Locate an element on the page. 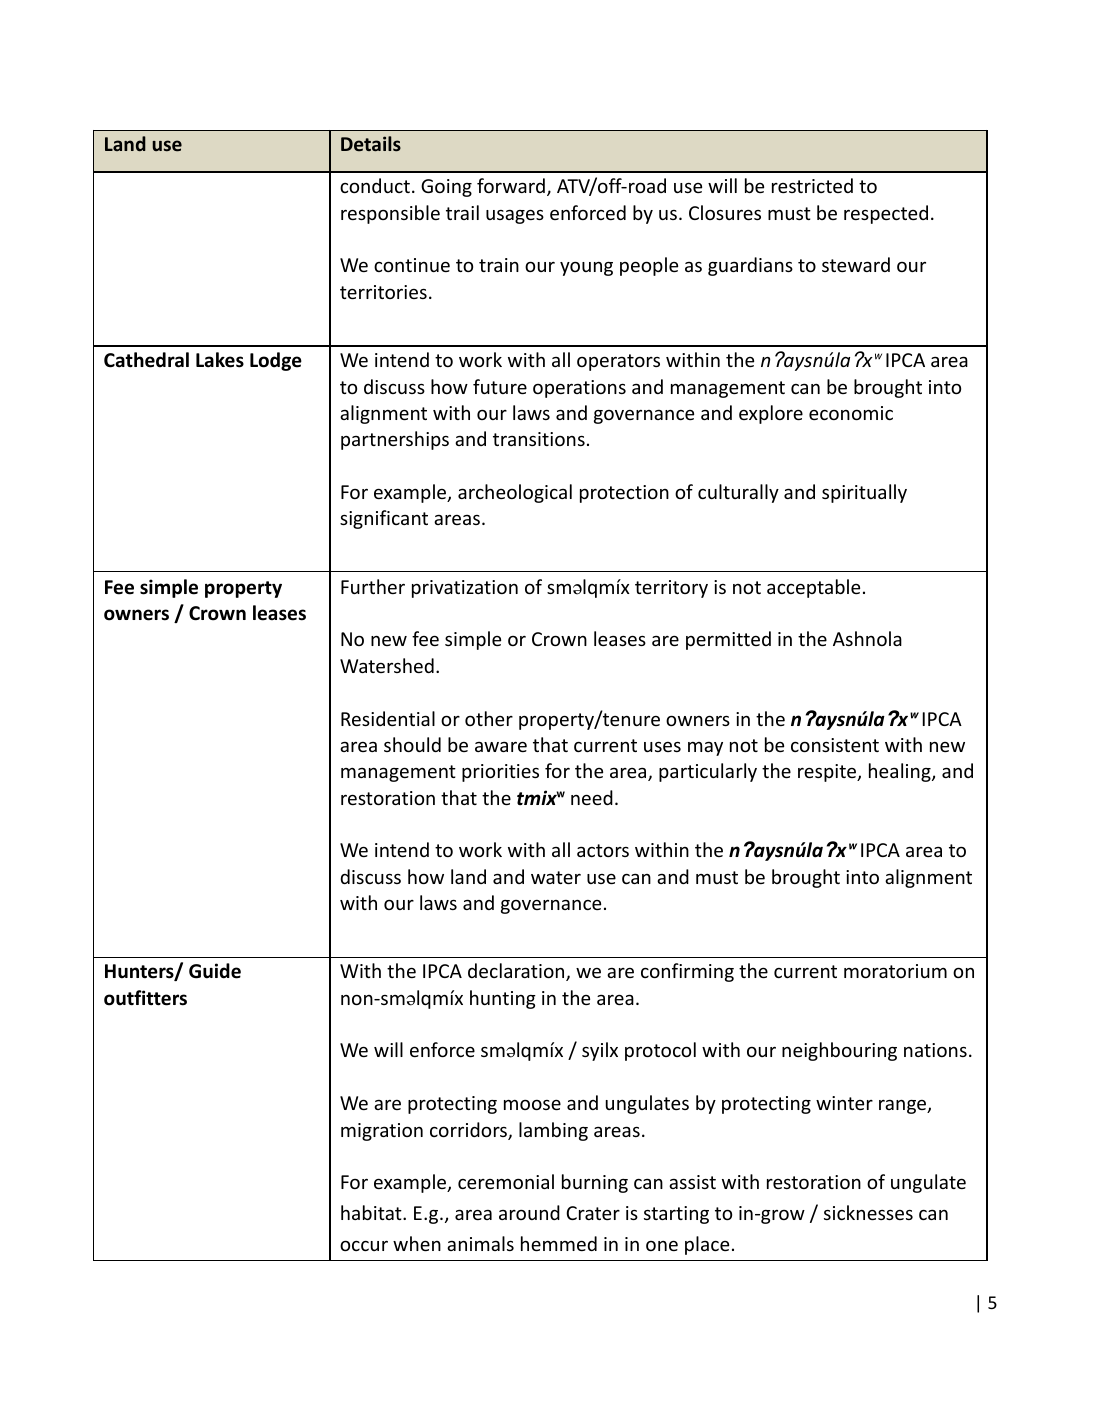  restricted is located at coordinates (812, 185).
